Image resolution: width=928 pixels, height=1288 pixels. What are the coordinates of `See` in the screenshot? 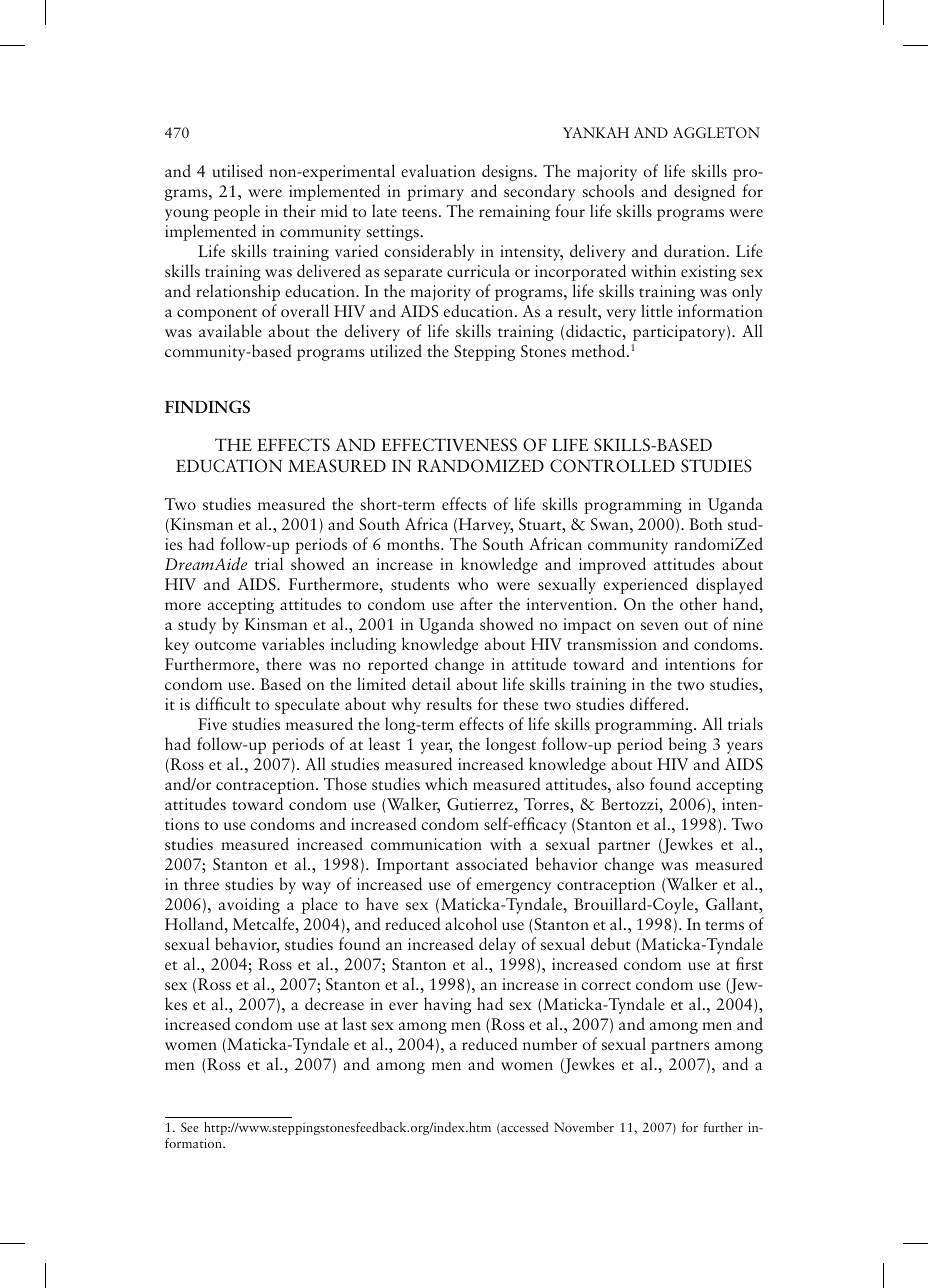 It's located at (190, 1127).
